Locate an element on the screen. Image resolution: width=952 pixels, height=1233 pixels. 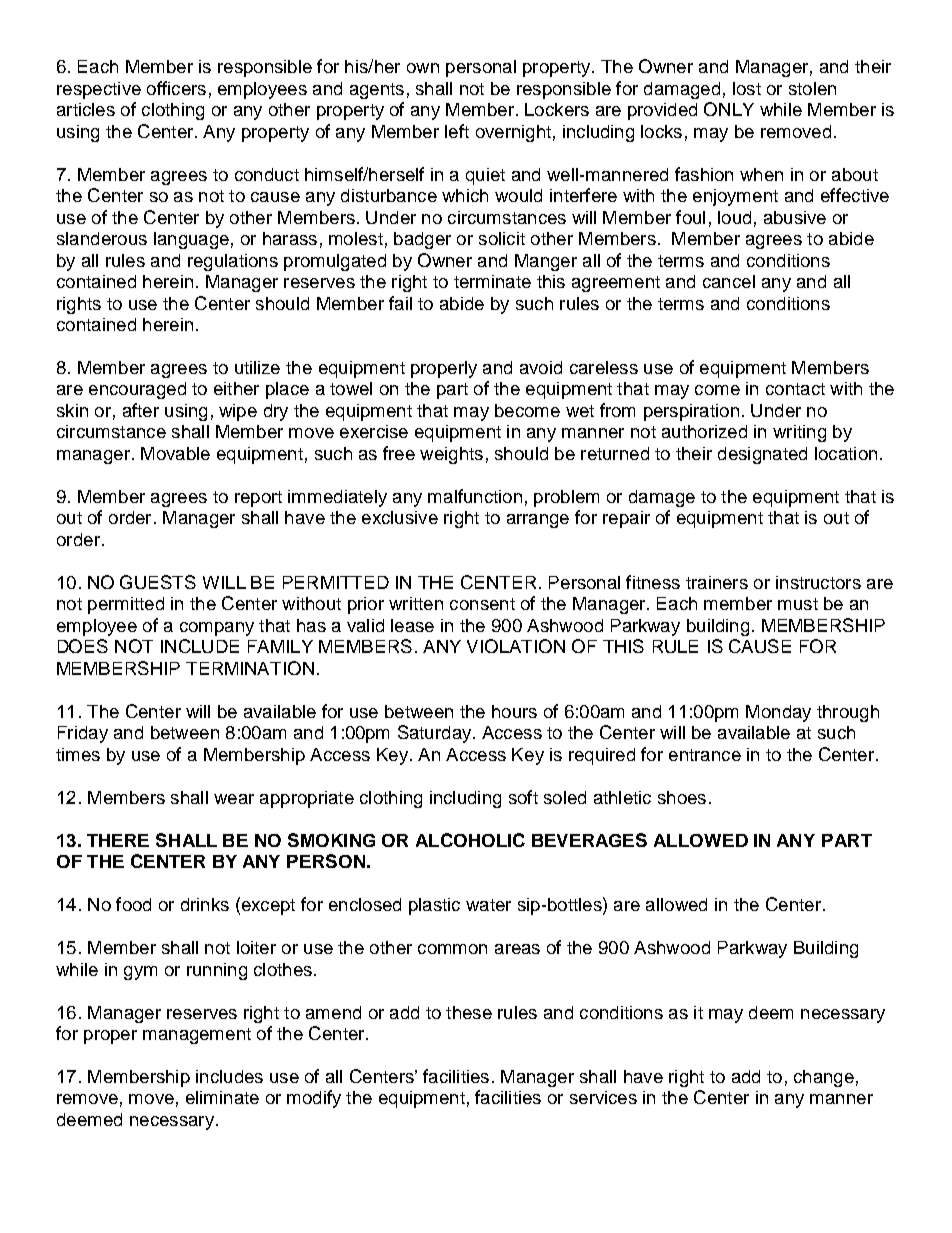
GUESTS is located at coordinates (158, 582).
